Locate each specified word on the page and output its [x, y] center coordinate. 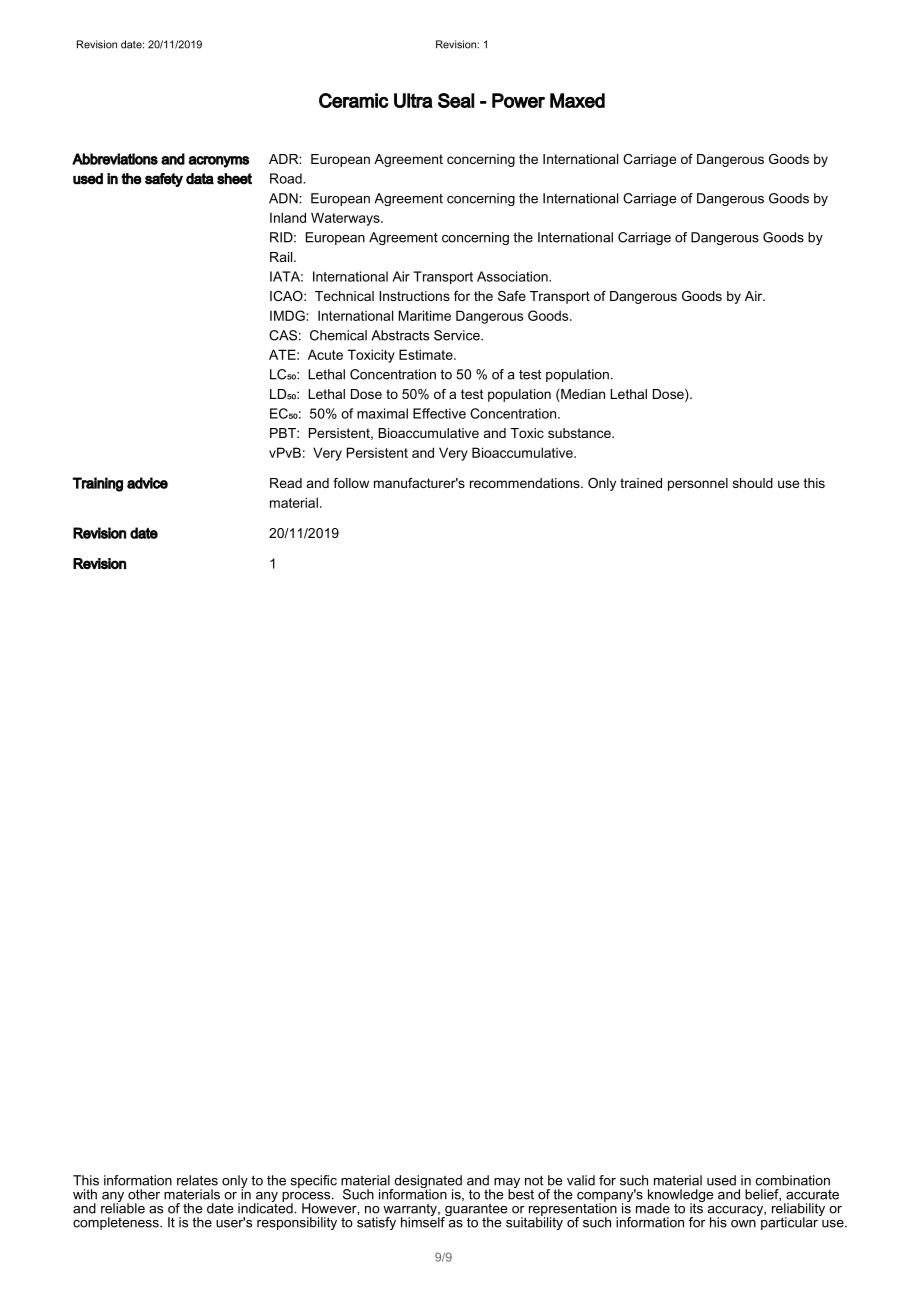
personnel [698, 484]
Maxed [577, 100]
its [697, 1207]
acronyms [218, 162]
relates [197, 1180]
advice [147, 483]
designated [427, 1183]
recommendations [526, 483]
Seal [456, 100]
